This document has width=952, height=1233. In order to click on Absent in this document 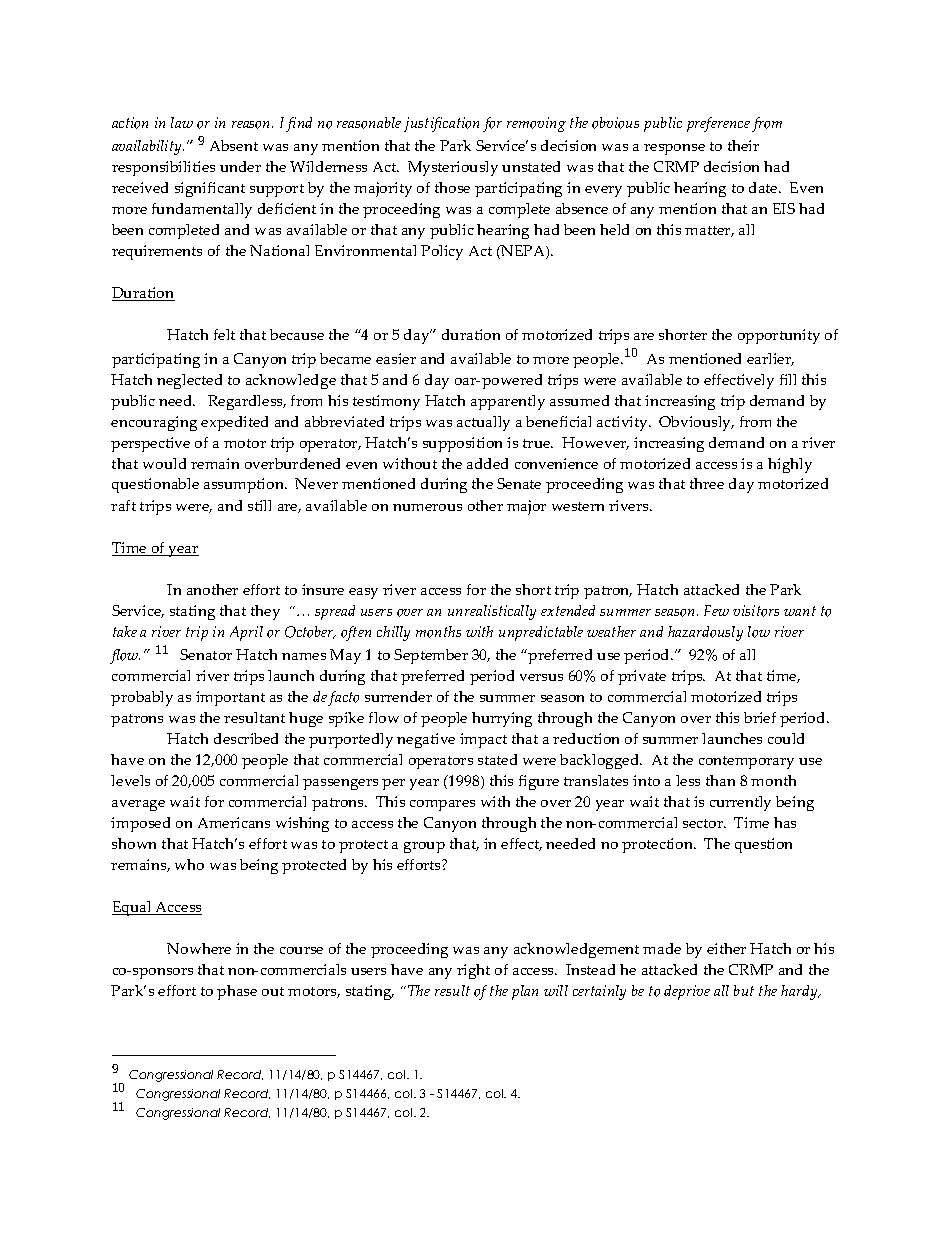, I will do `click(234, 145)`.
